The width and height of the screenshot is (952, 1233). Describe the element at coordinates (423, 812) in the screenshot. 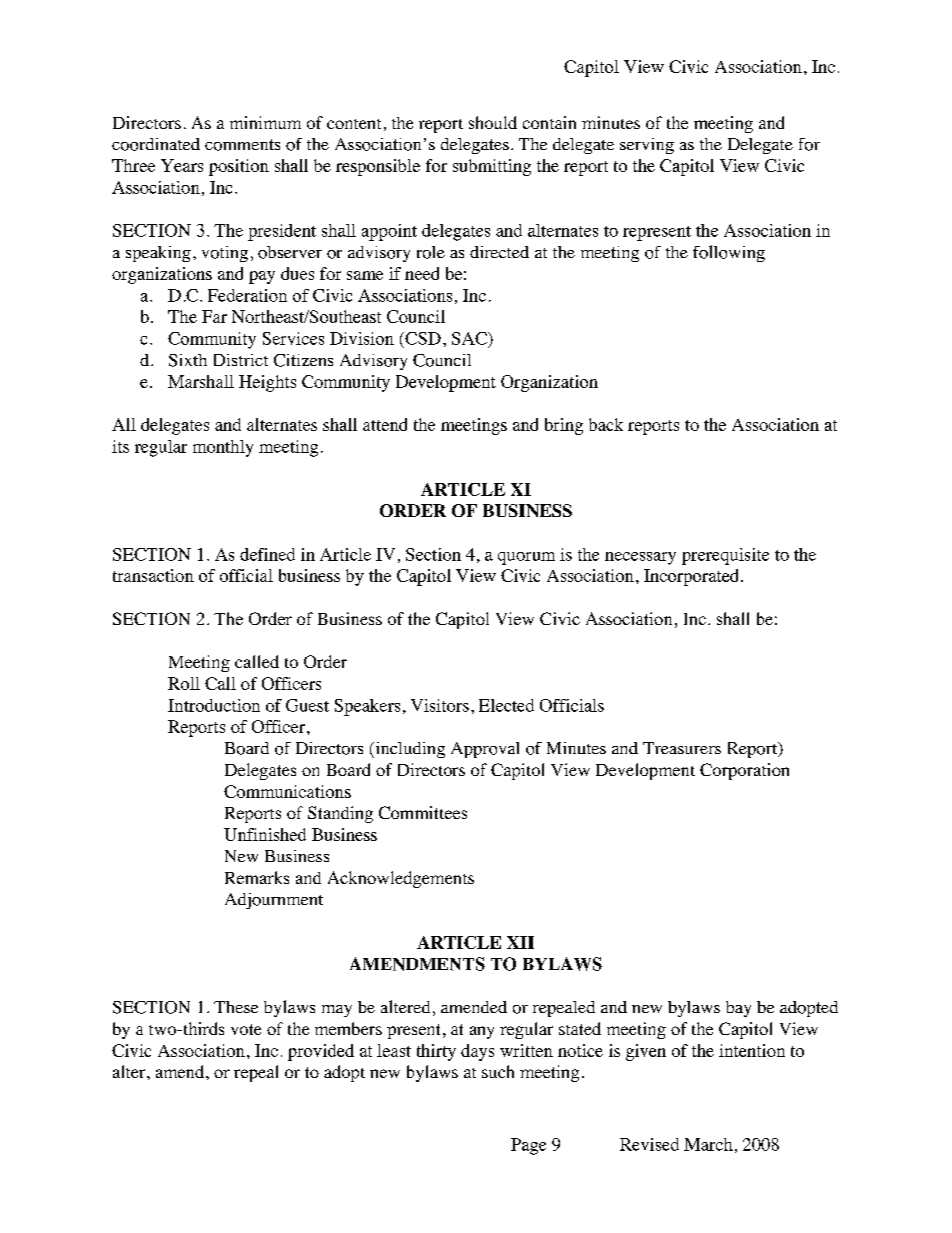

I see `Committees` at that location.
